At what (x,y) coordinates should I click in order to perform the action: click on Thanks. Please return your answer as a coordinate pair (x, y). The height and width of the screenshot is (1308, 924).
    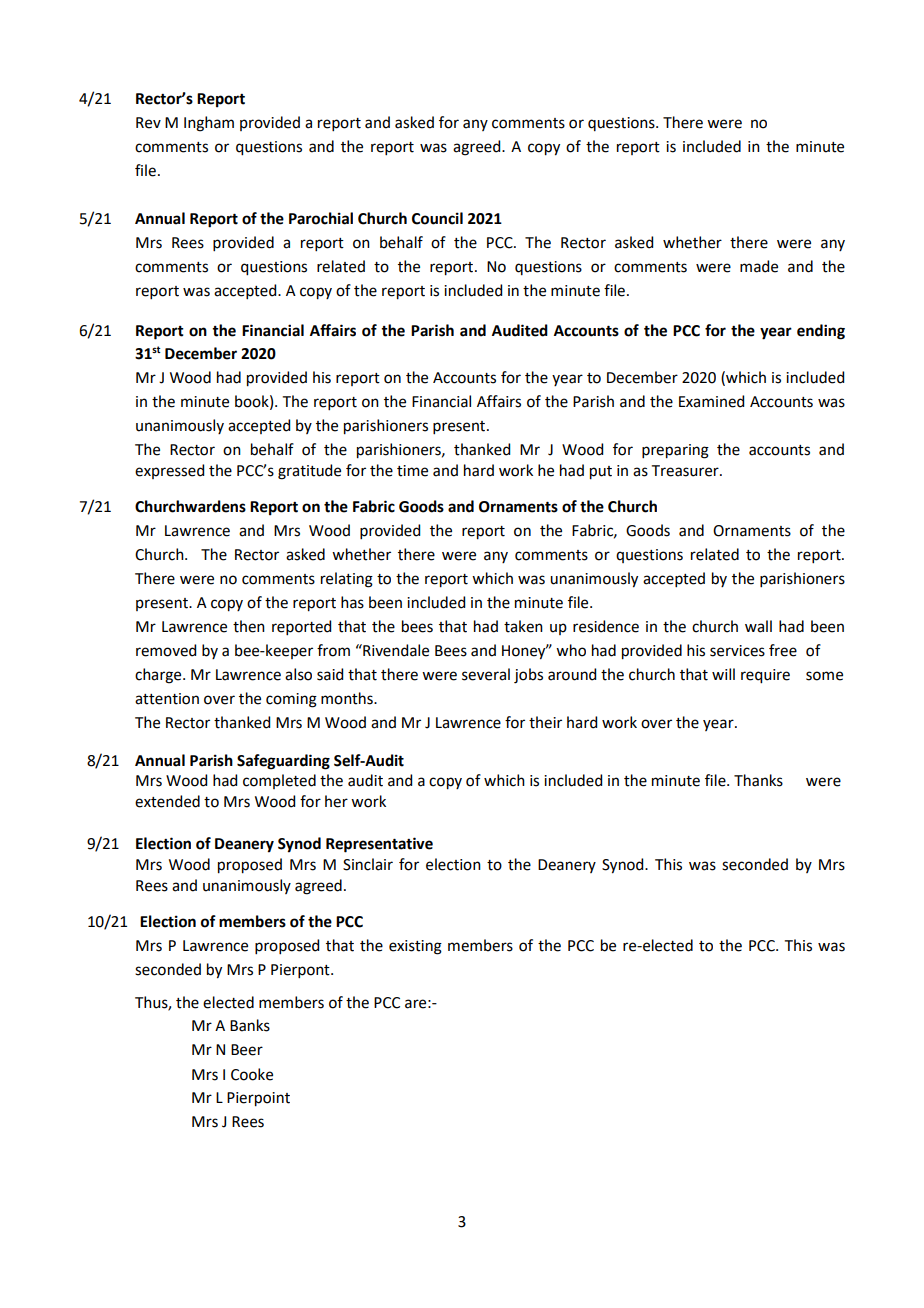
    Looking at the image, I should click on (758, 780).
